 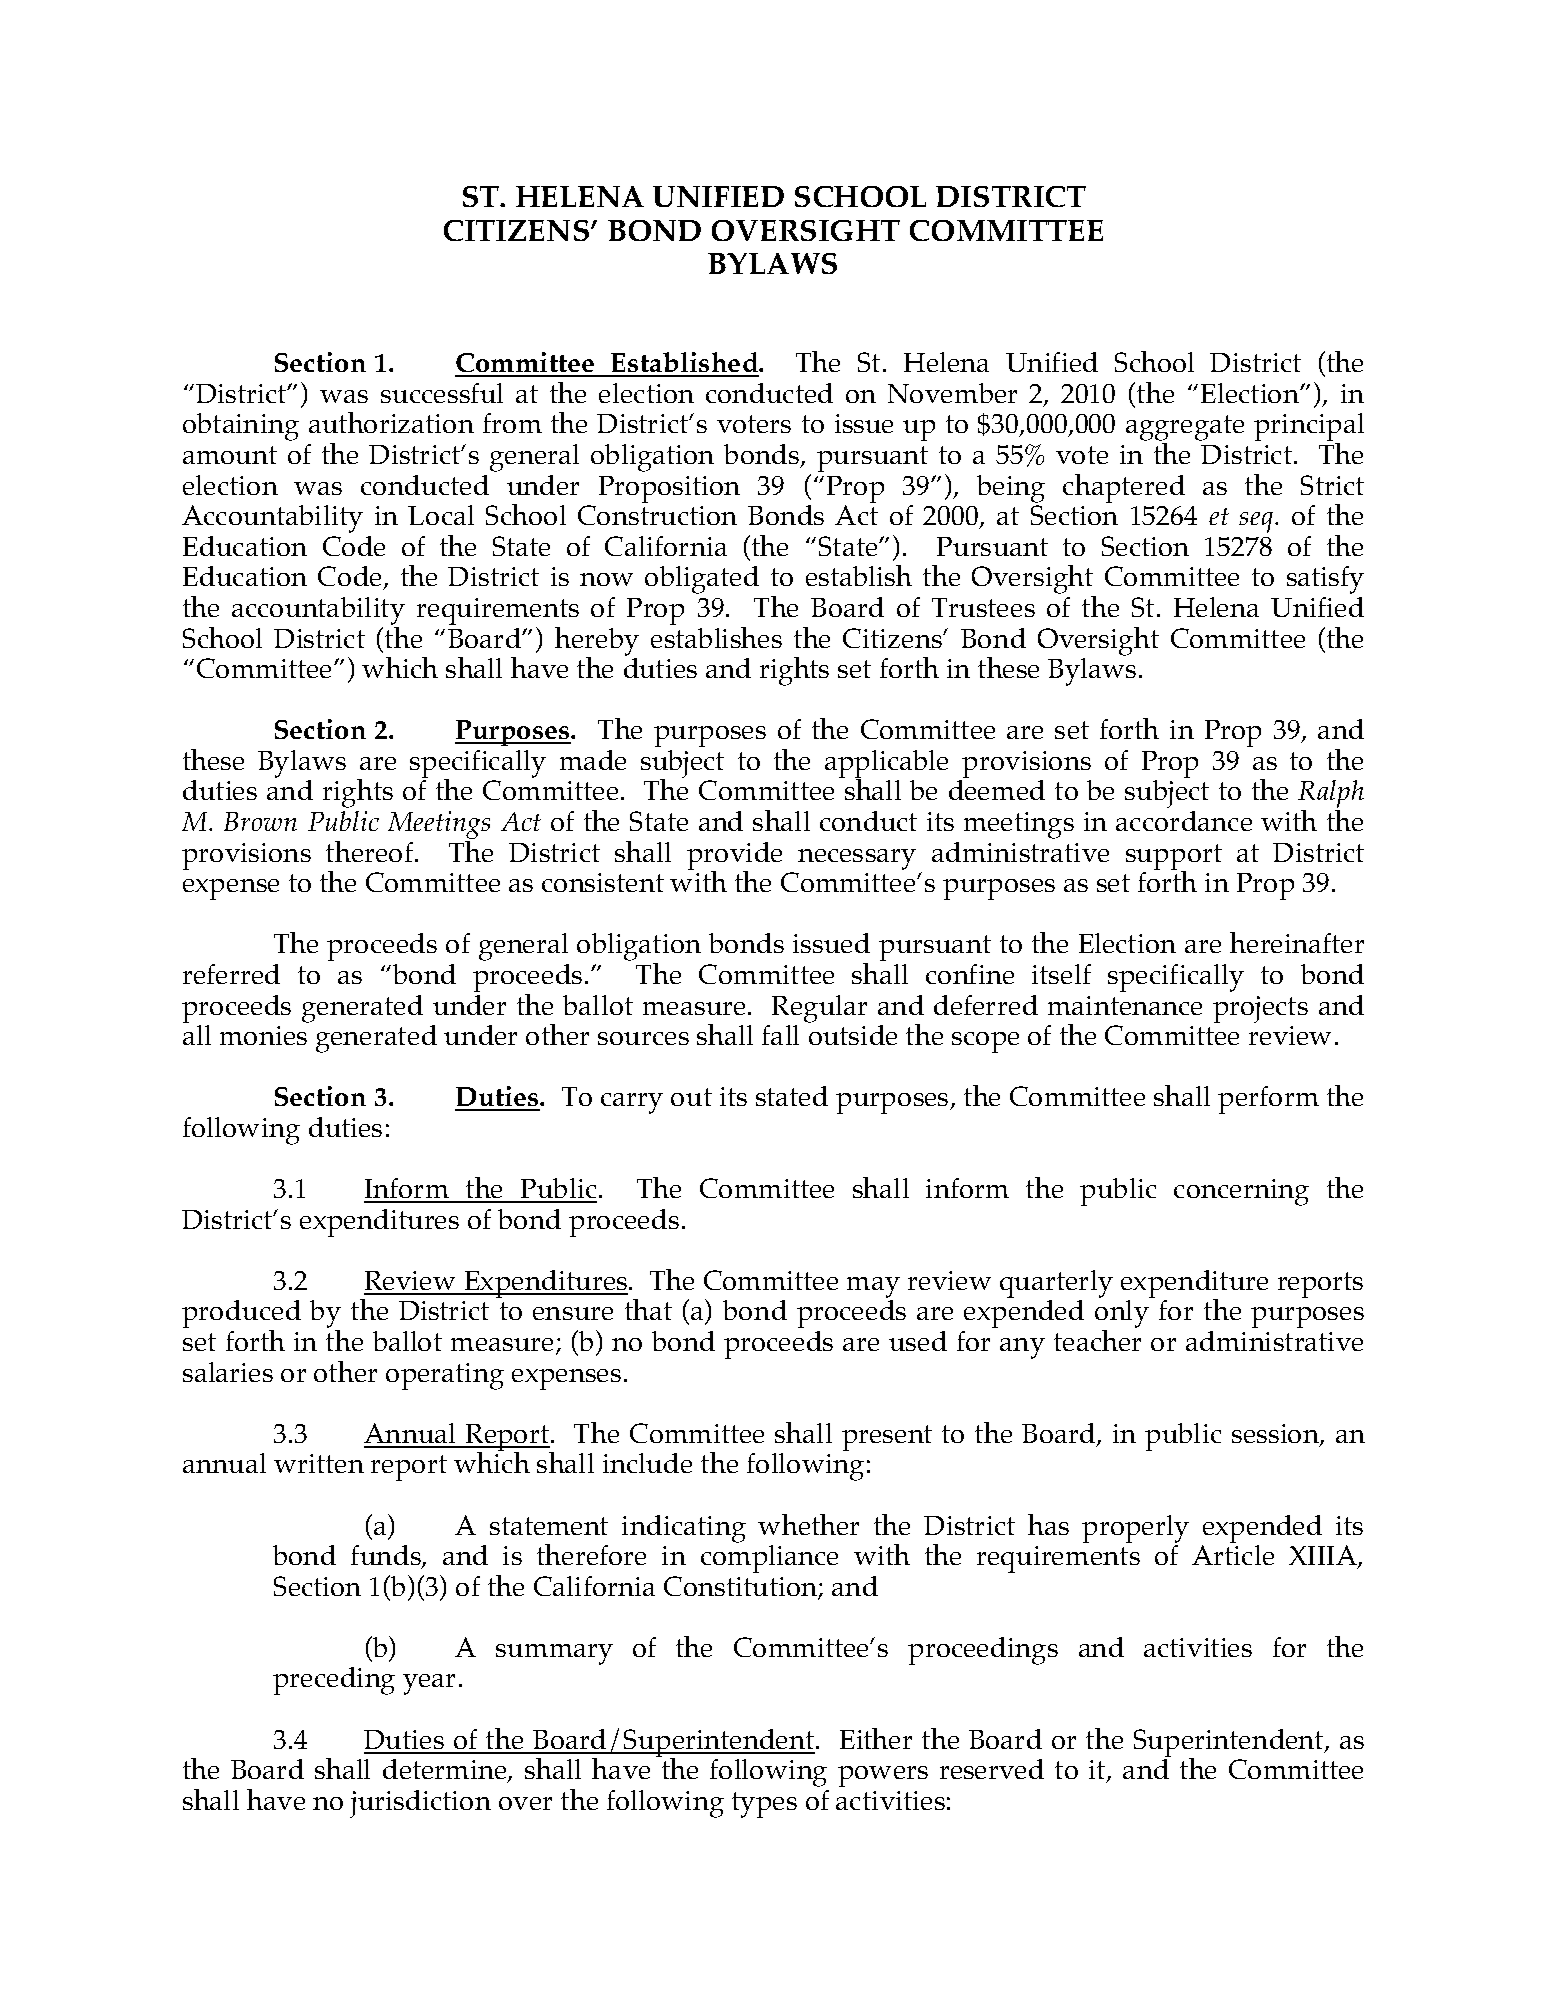 What do you see at coordinates (657, 515) in the screenshot?
I see `Construction` at bounding box center [657, 515].
